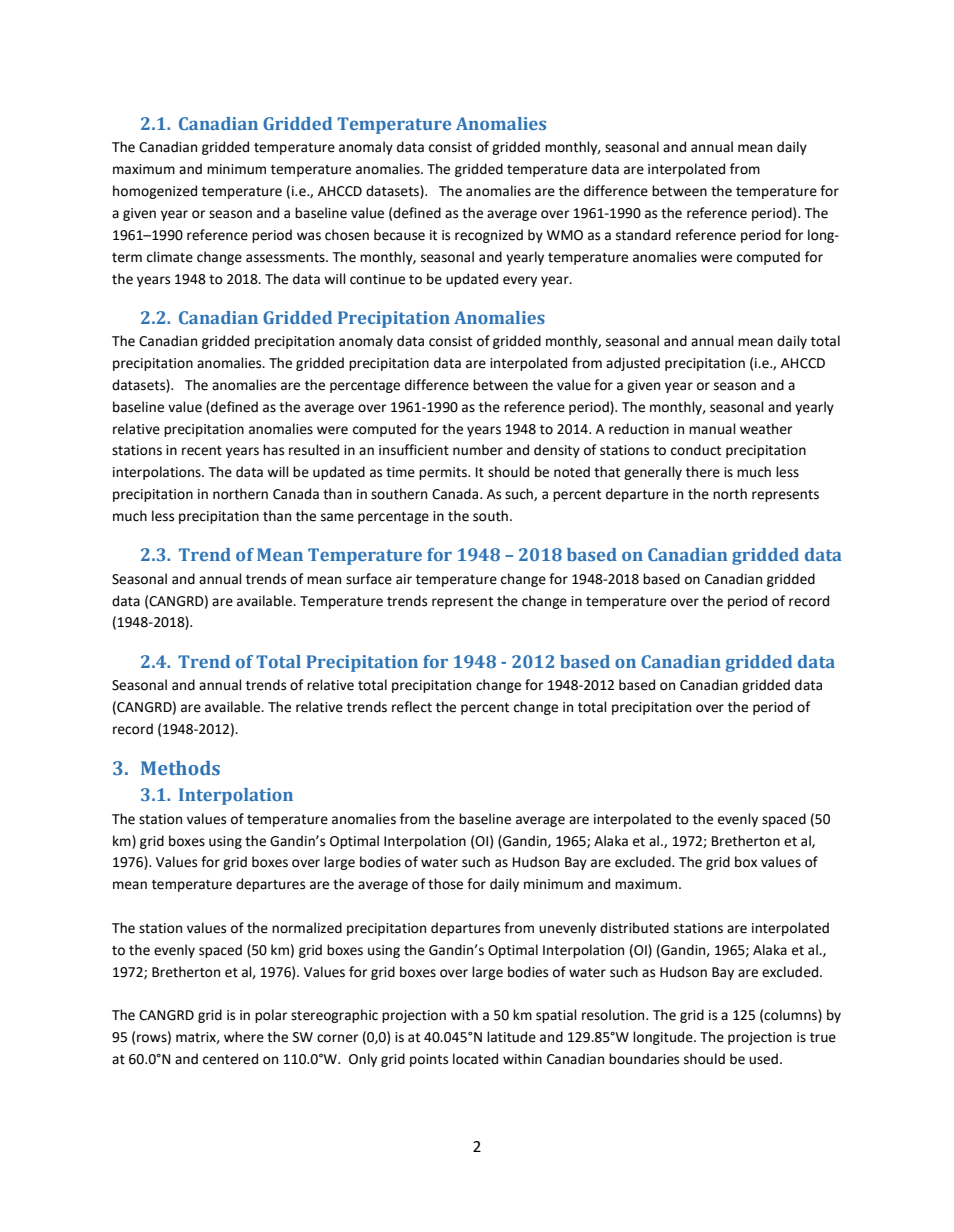 The image size is (954, 1232). I want to click on where, so click(244, 1037).
